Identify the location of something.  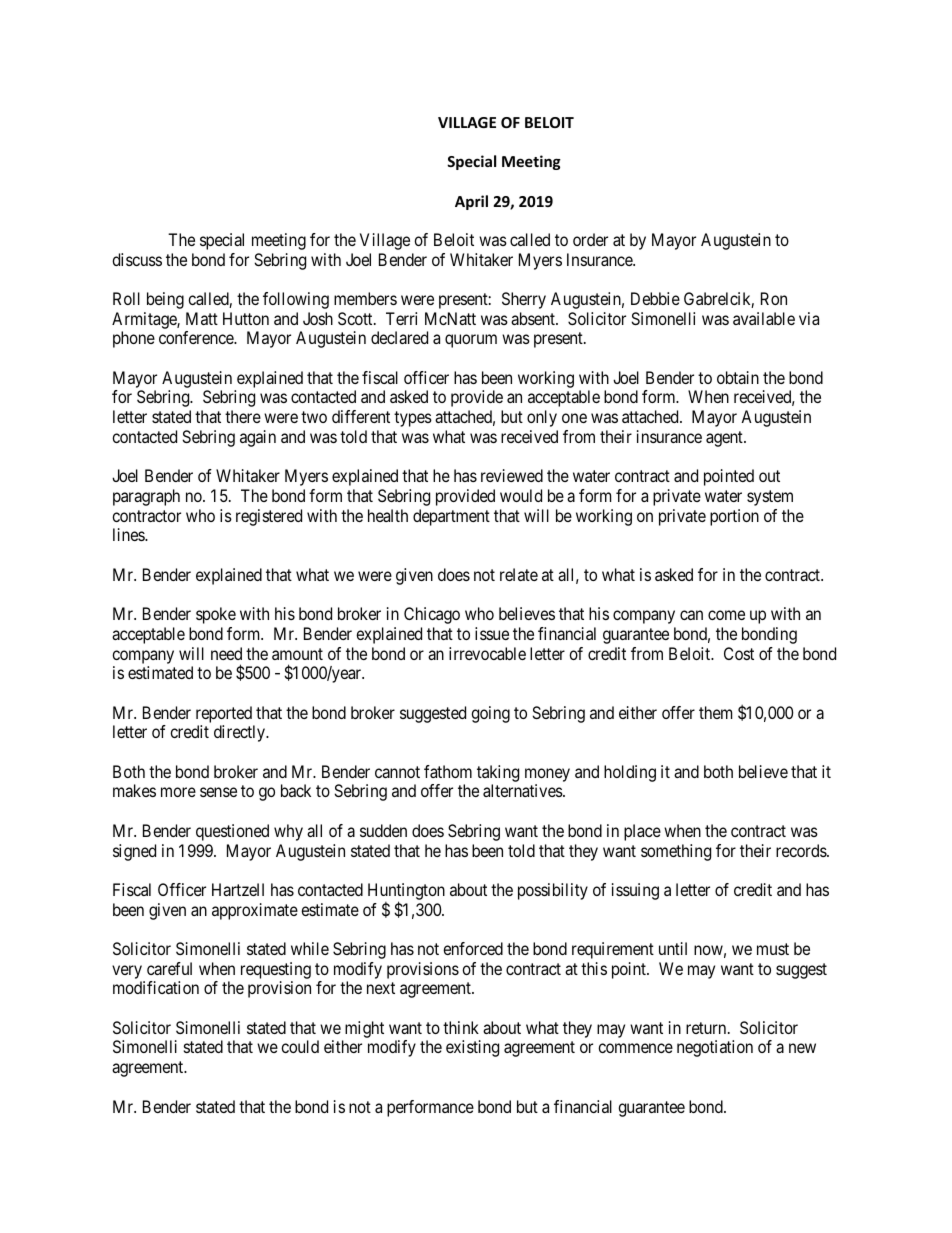
(676, 852).
